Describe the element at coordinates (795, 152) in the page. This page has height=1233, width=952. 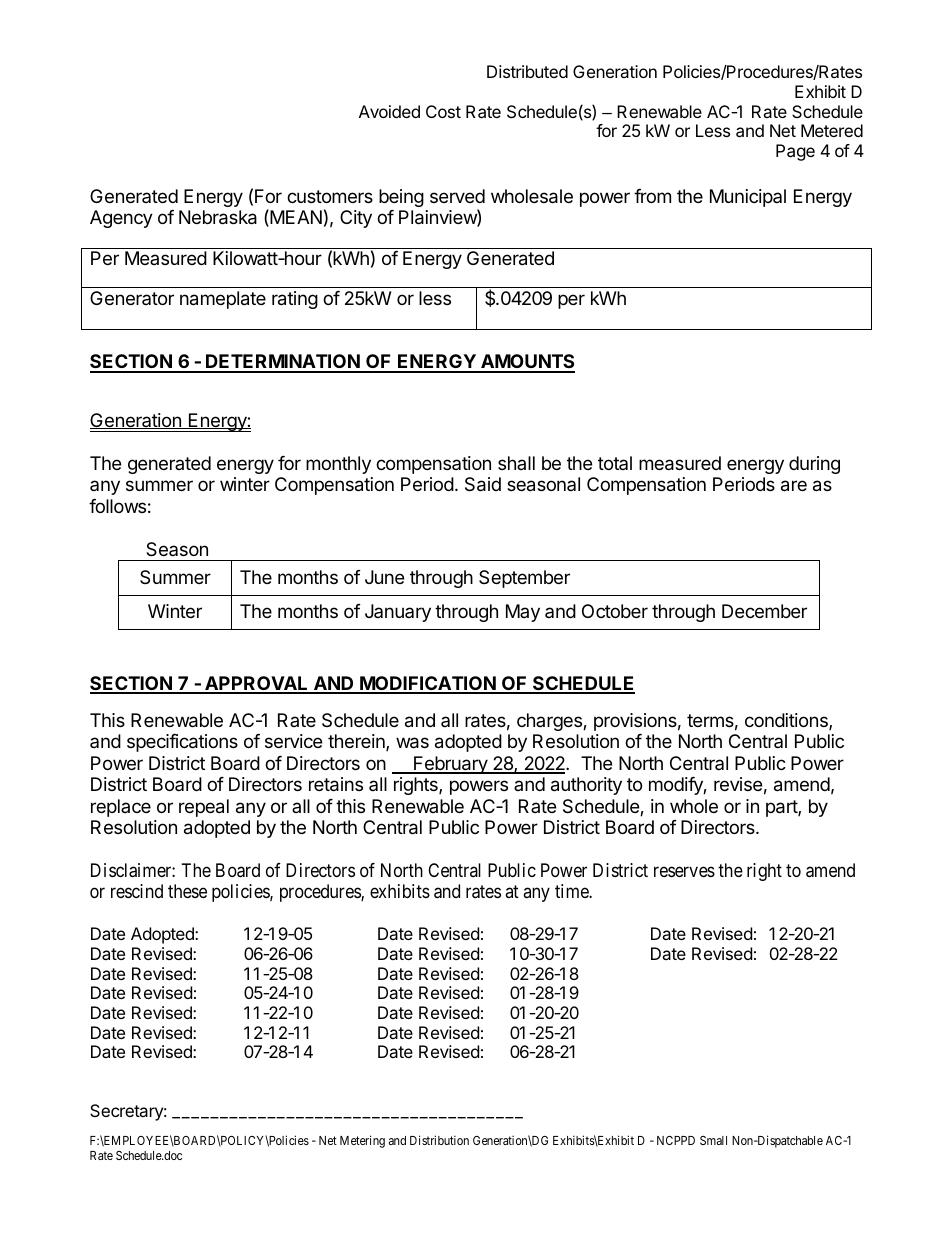
I see `Page` at that location.
